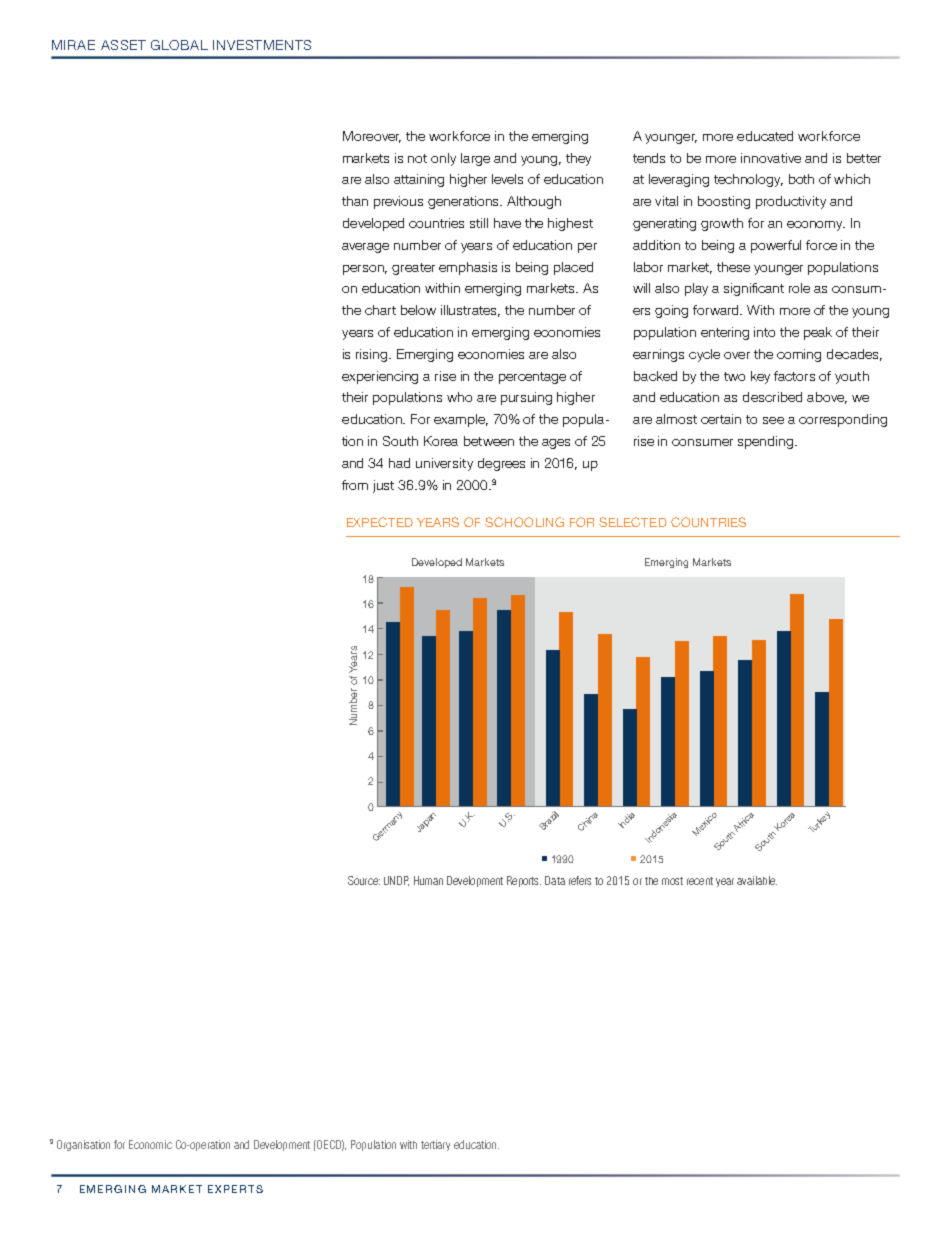 The image size is (952, 1233). I want to click on SCHOOLING, so click(524, 522).
